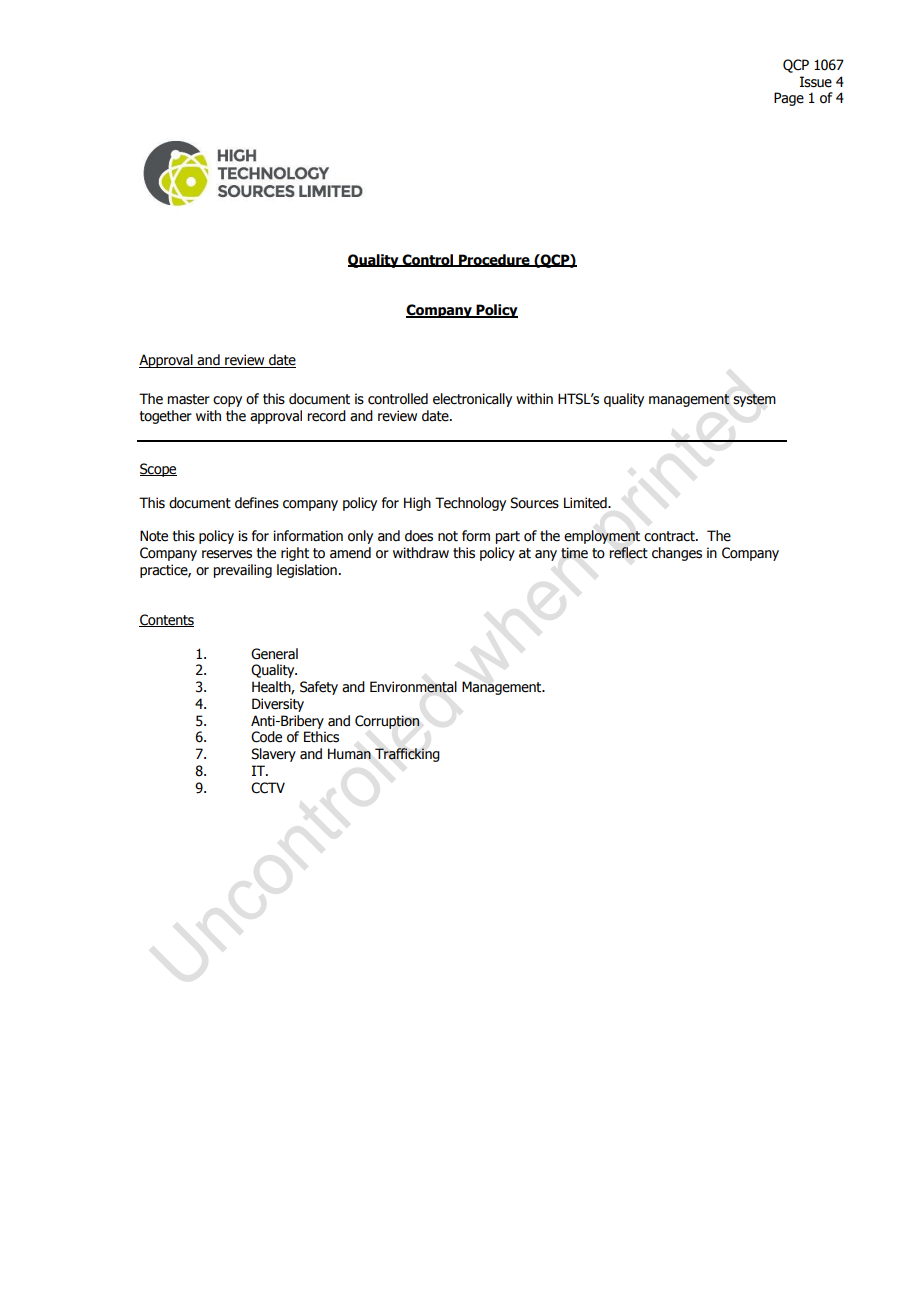 The image size is (924, 1308). I want to click on Page, so click(789, 99).
